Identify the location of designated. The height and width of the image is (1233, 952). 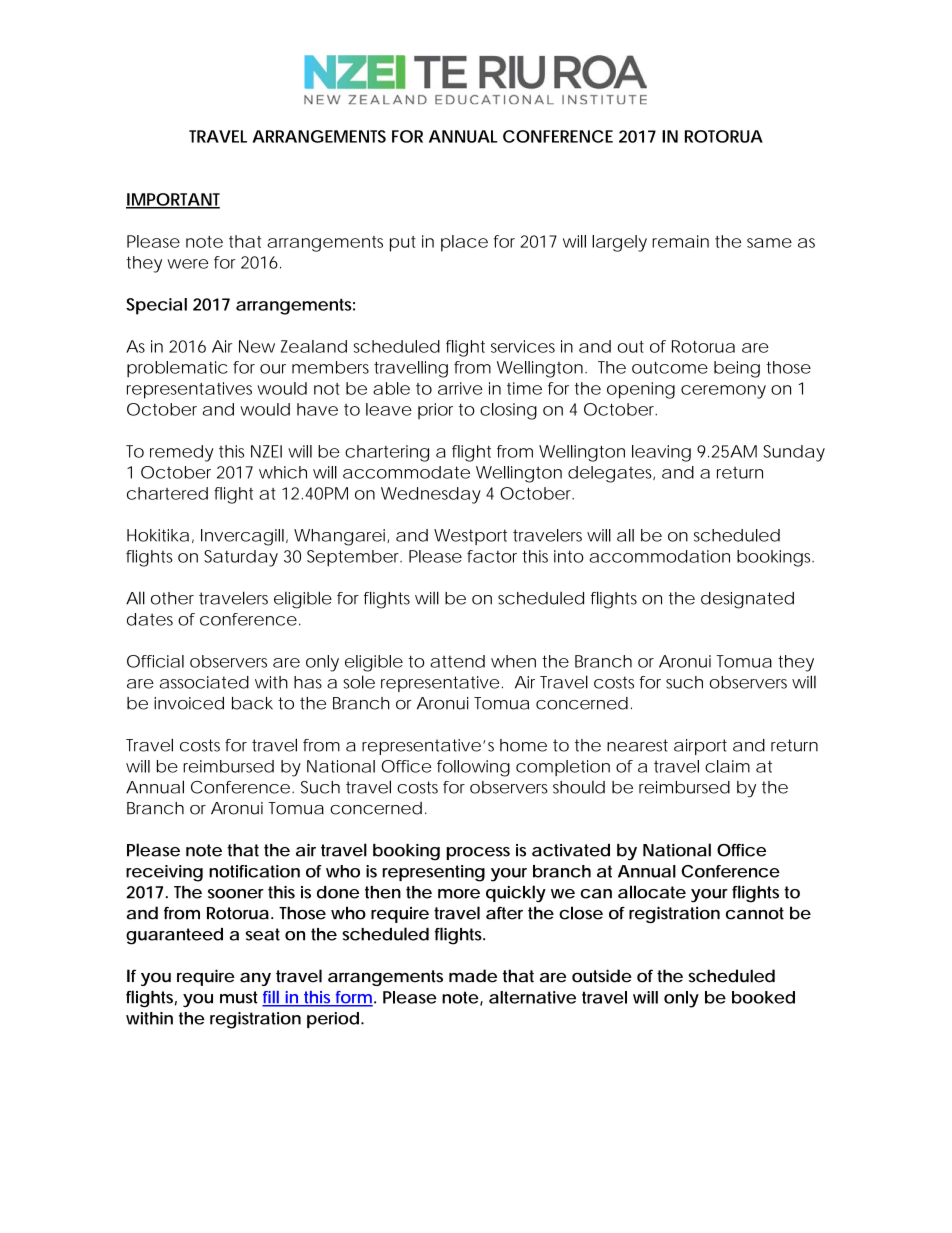
(747, 600).
